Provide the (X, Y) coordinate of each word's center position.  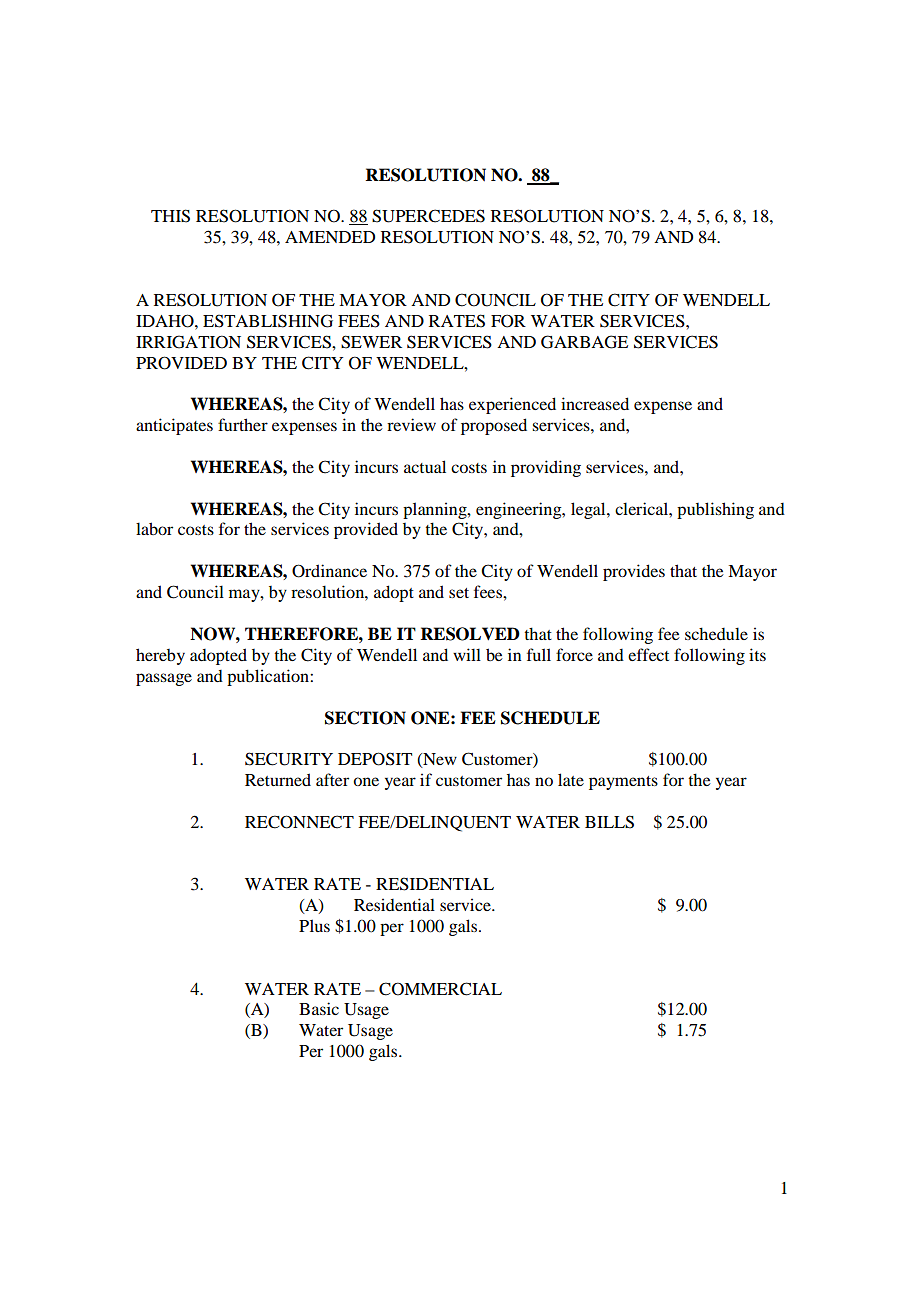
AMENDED (330, 237)
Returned (278, 779)
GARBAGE (584, 342)
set (459, 593)
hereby (160, 656)
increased (595, 403)
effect (648, 654)
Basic (319, 1008)
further (243, 424)
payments (623, 783)
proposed (494, 426)
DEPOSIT (375, 759)
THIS (170, 216)
